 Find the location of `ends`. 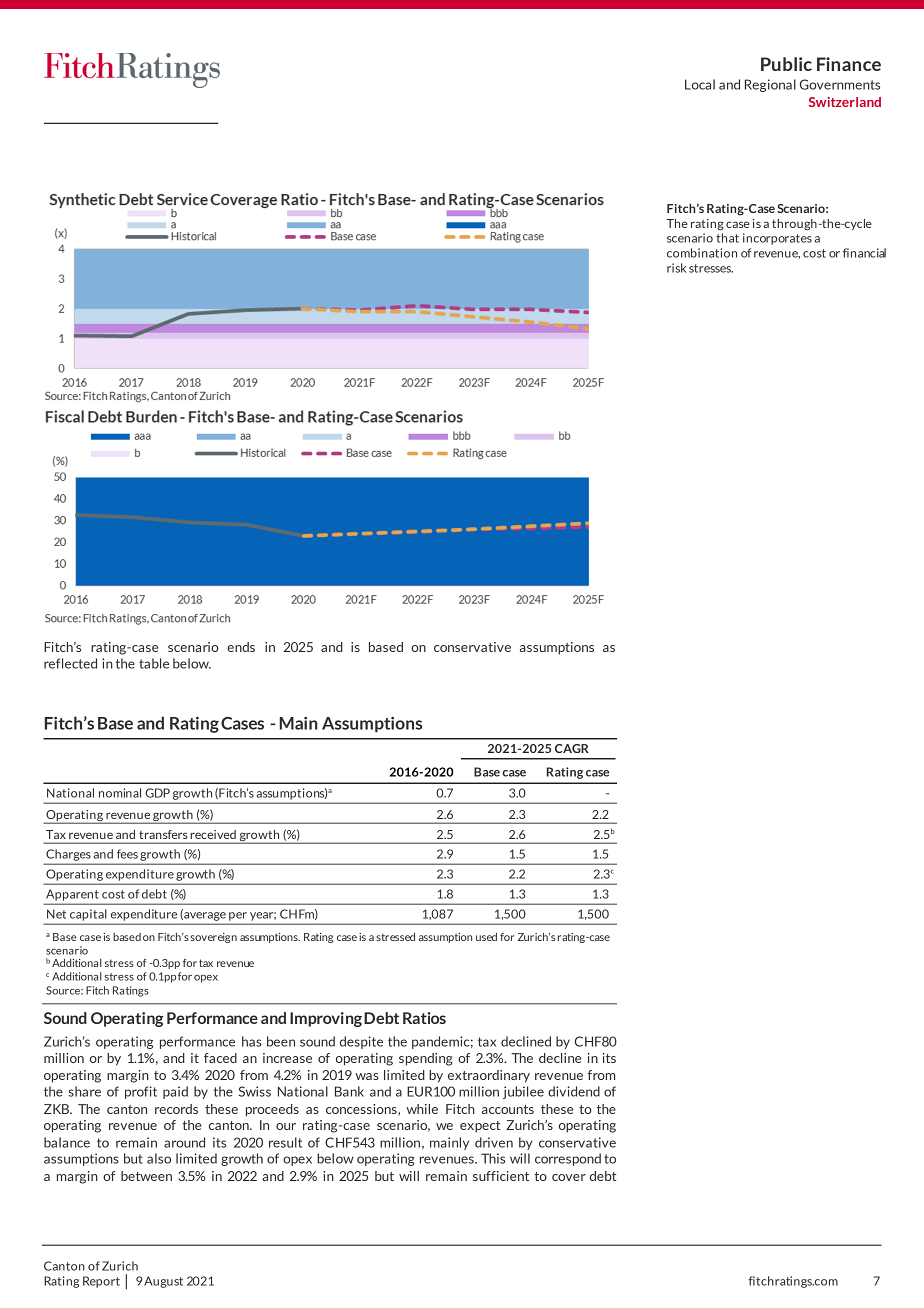

ends is located at coordinates (241, 647).
